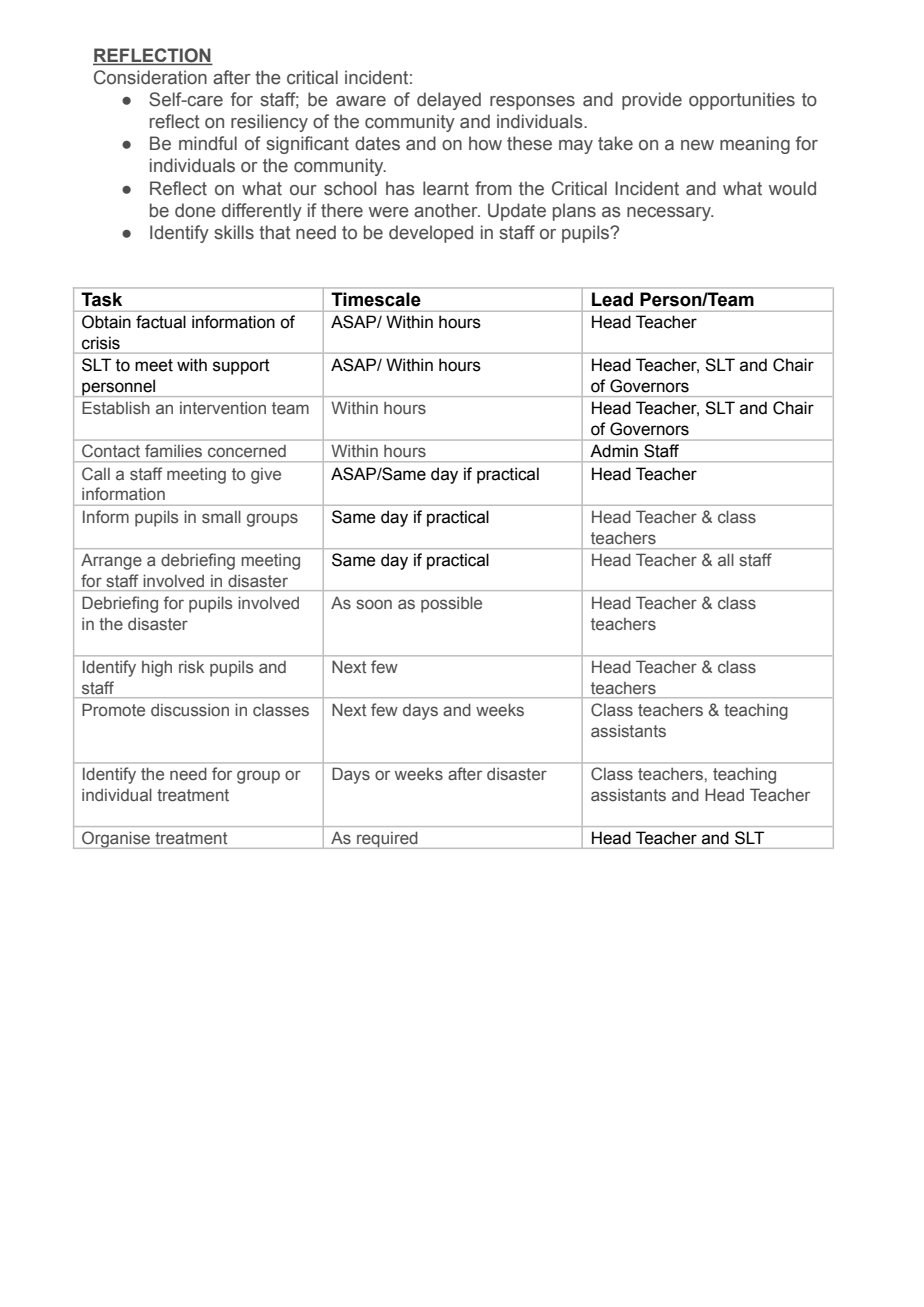  What do you see at coordinates (612, 299) in the document?
I see `Lead` at bounding box center [612, 299].
